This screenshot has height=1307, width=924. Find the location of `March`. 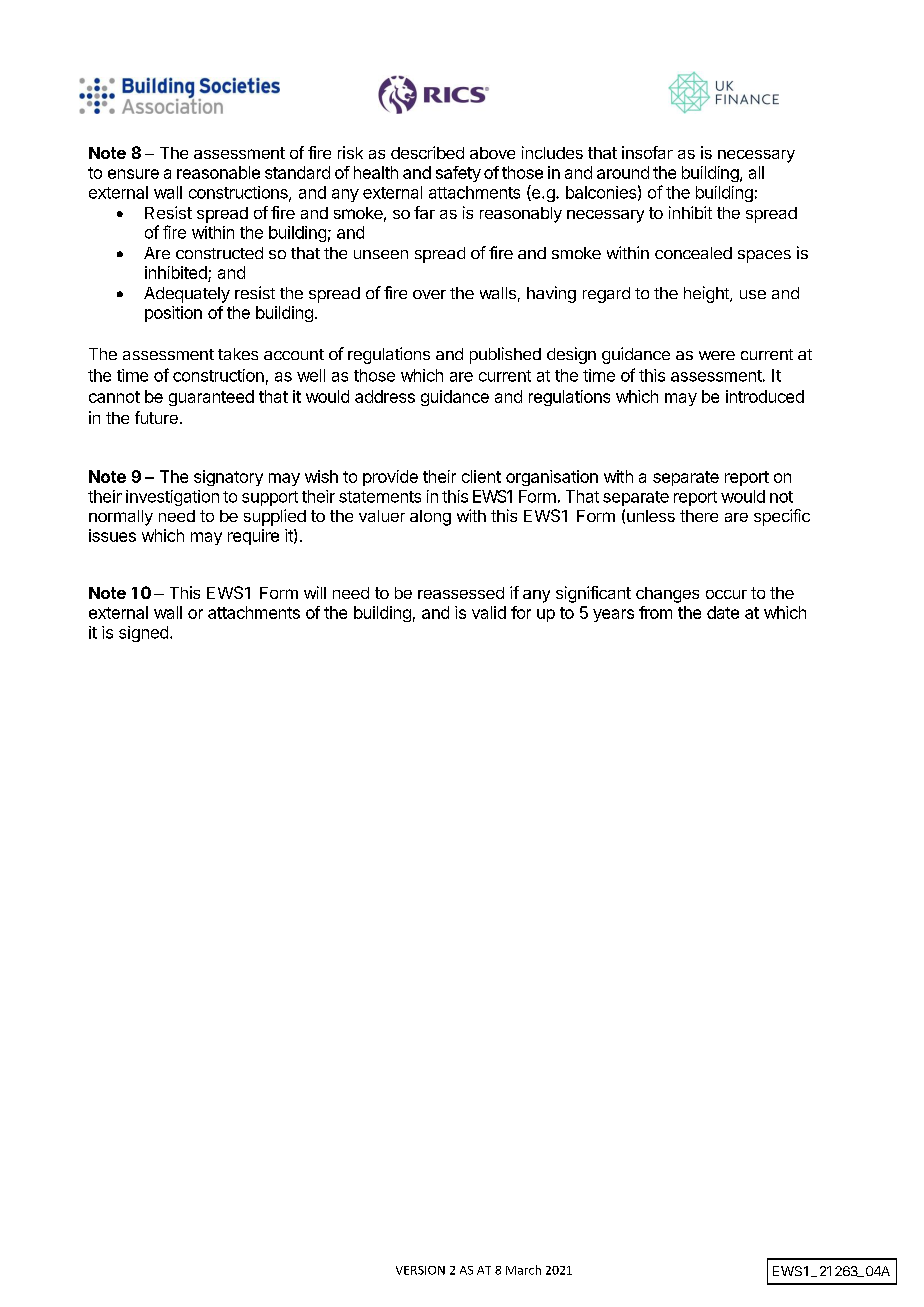

March is located at coordinates (523, 1270).
